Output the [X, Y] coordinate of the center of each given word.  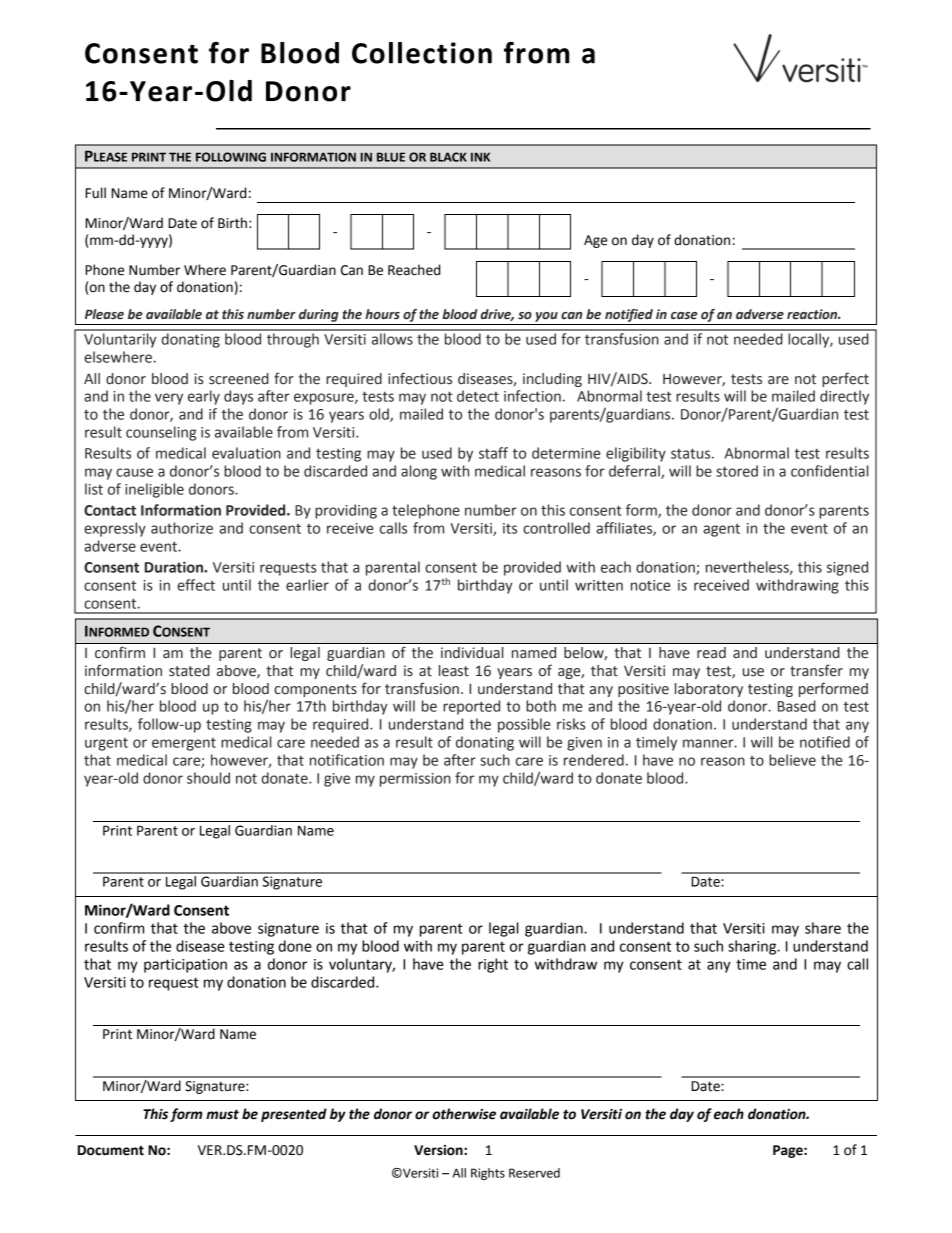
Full [95, 193]
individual [472, 652]
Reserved [534, 1173]
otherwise [464, 1114]
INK [480, 157]
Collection [422, 53]
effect [196, 585]
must [222, 1114]
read [711, 652]
